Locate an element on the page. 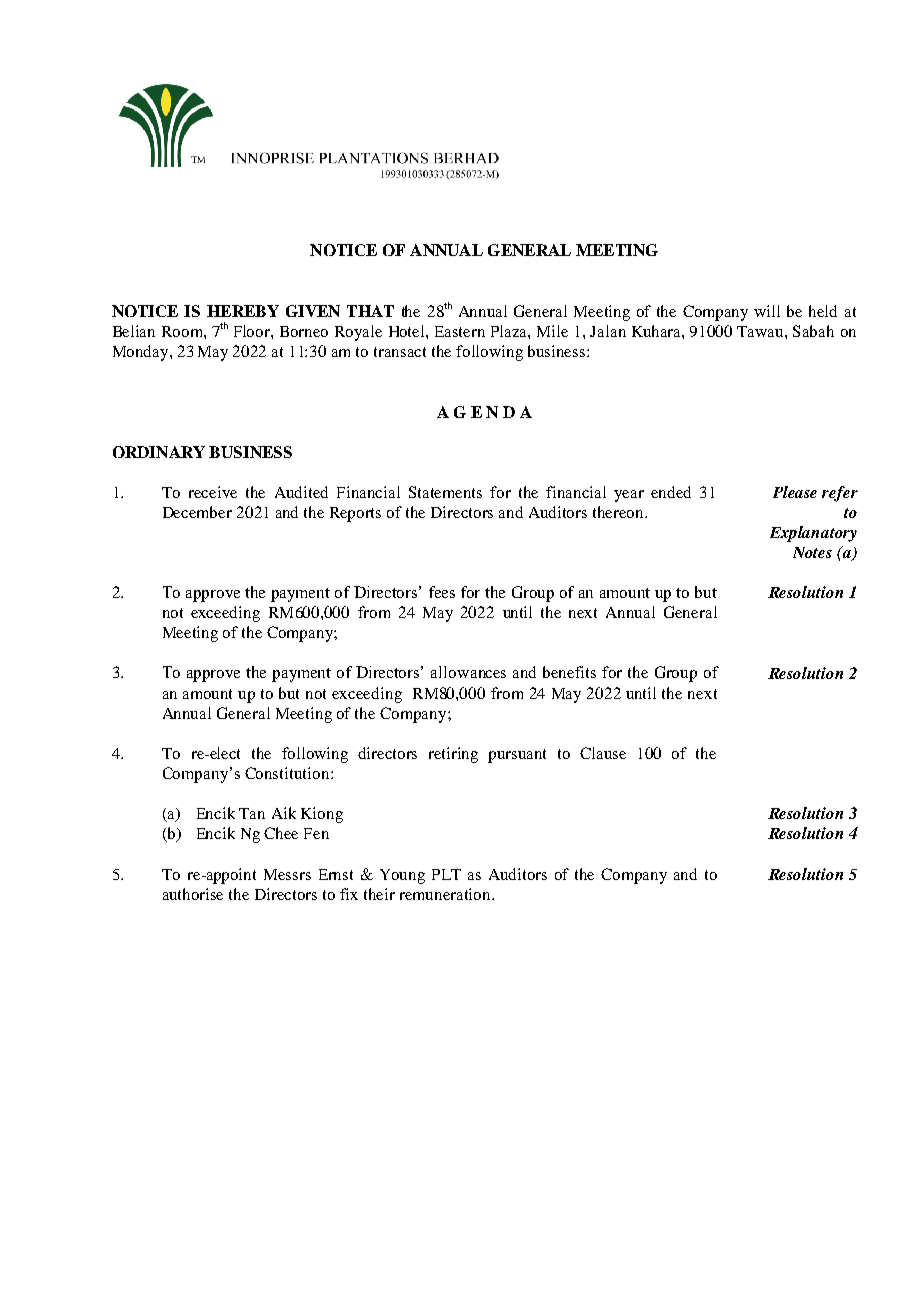 The width and height of the image is (924, 1307). Eastern is located at coordinates (460, 331).
